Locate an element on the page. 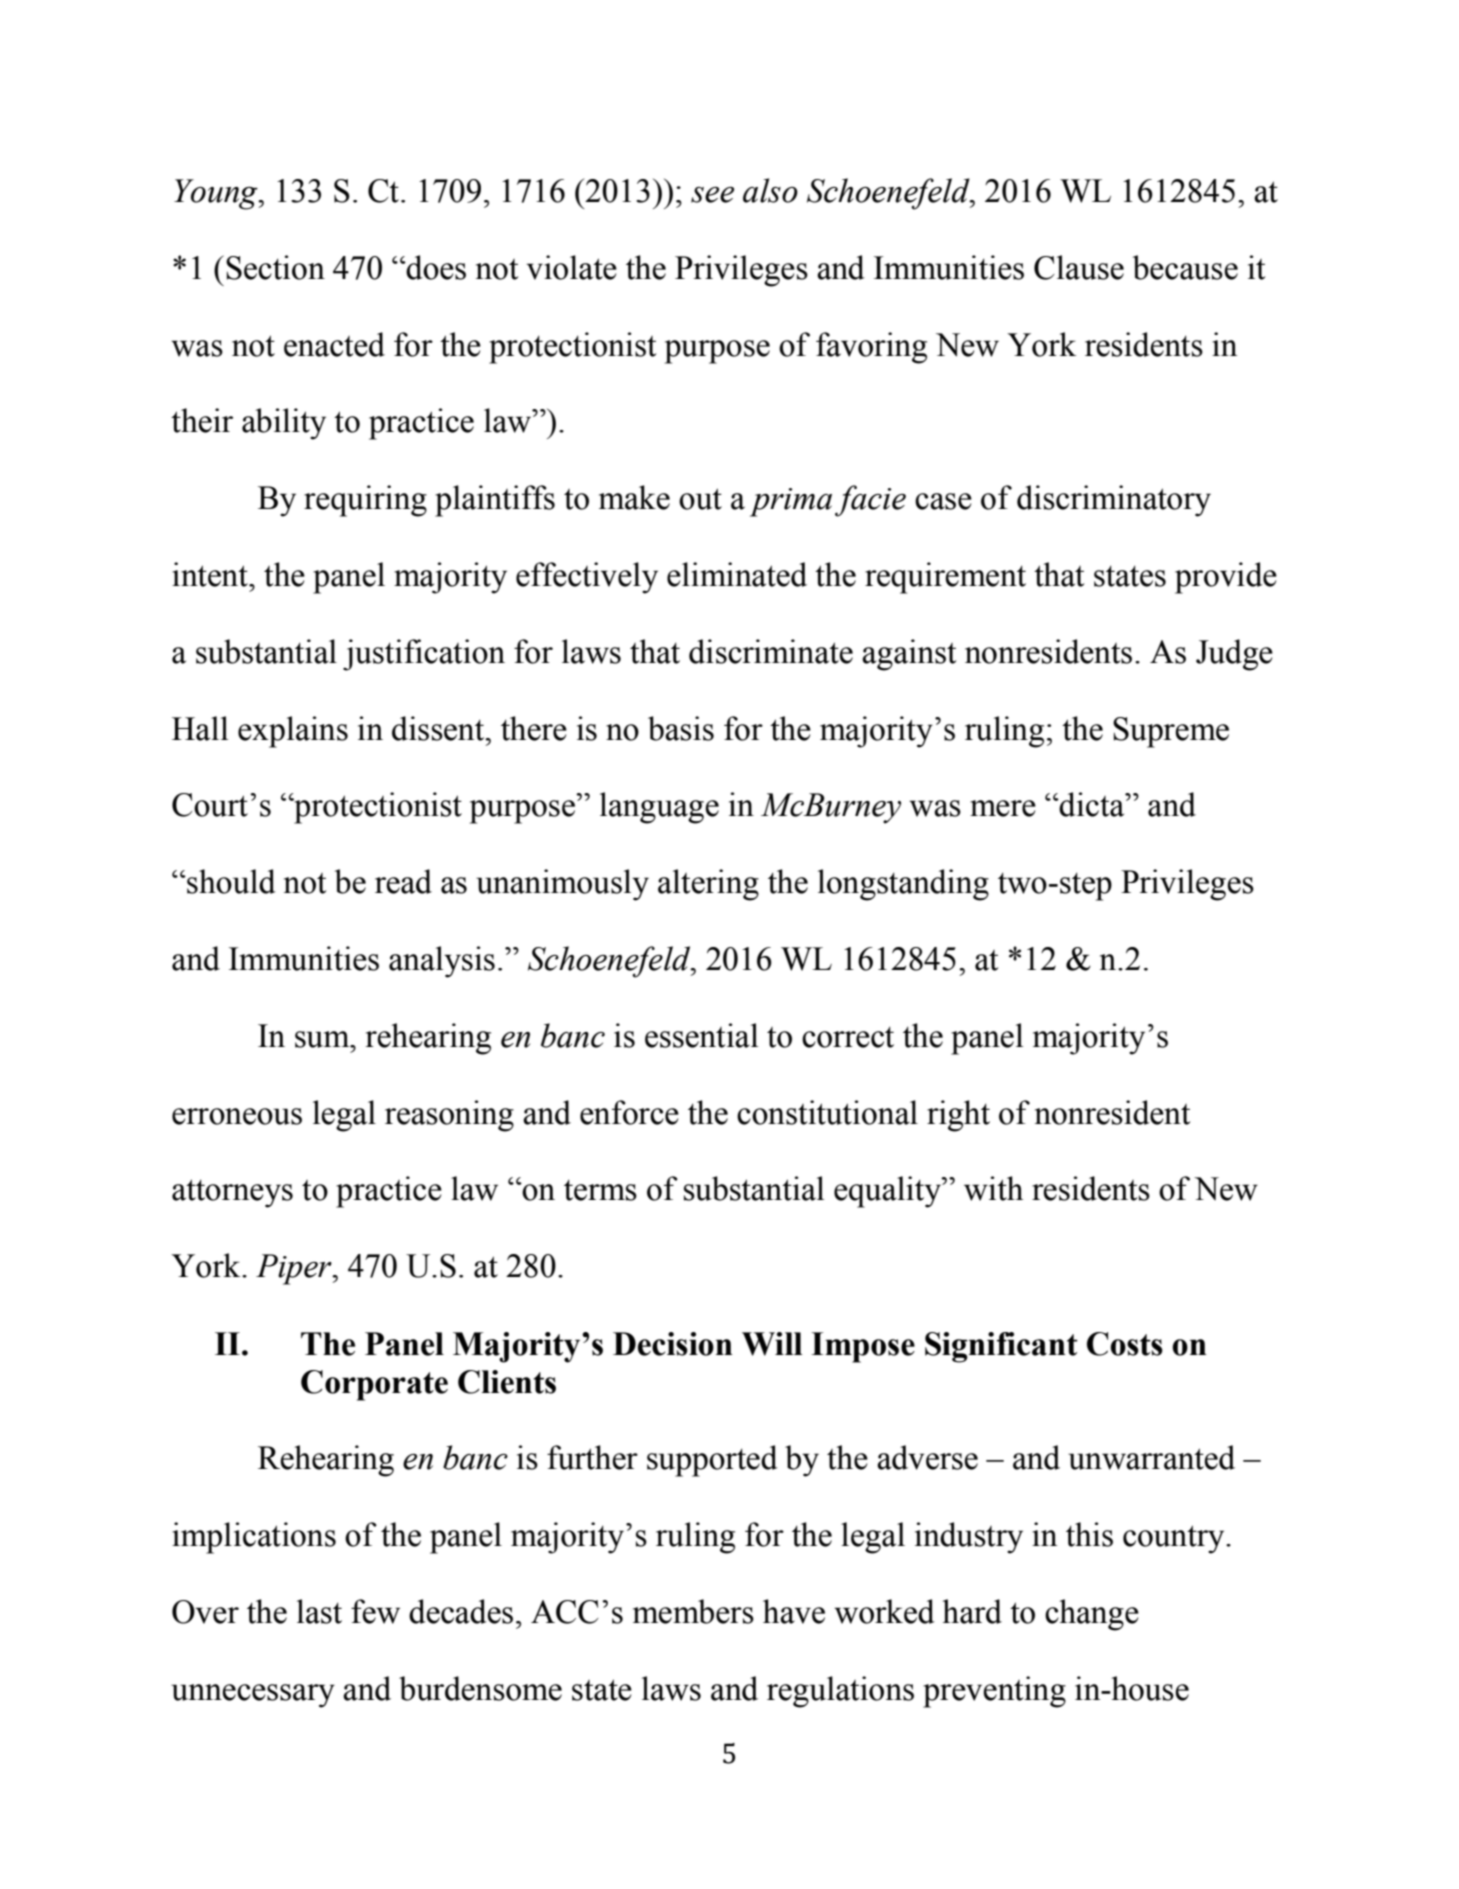 This page has width=1459, height=1889. last is located at coordinates (319, 1611).
